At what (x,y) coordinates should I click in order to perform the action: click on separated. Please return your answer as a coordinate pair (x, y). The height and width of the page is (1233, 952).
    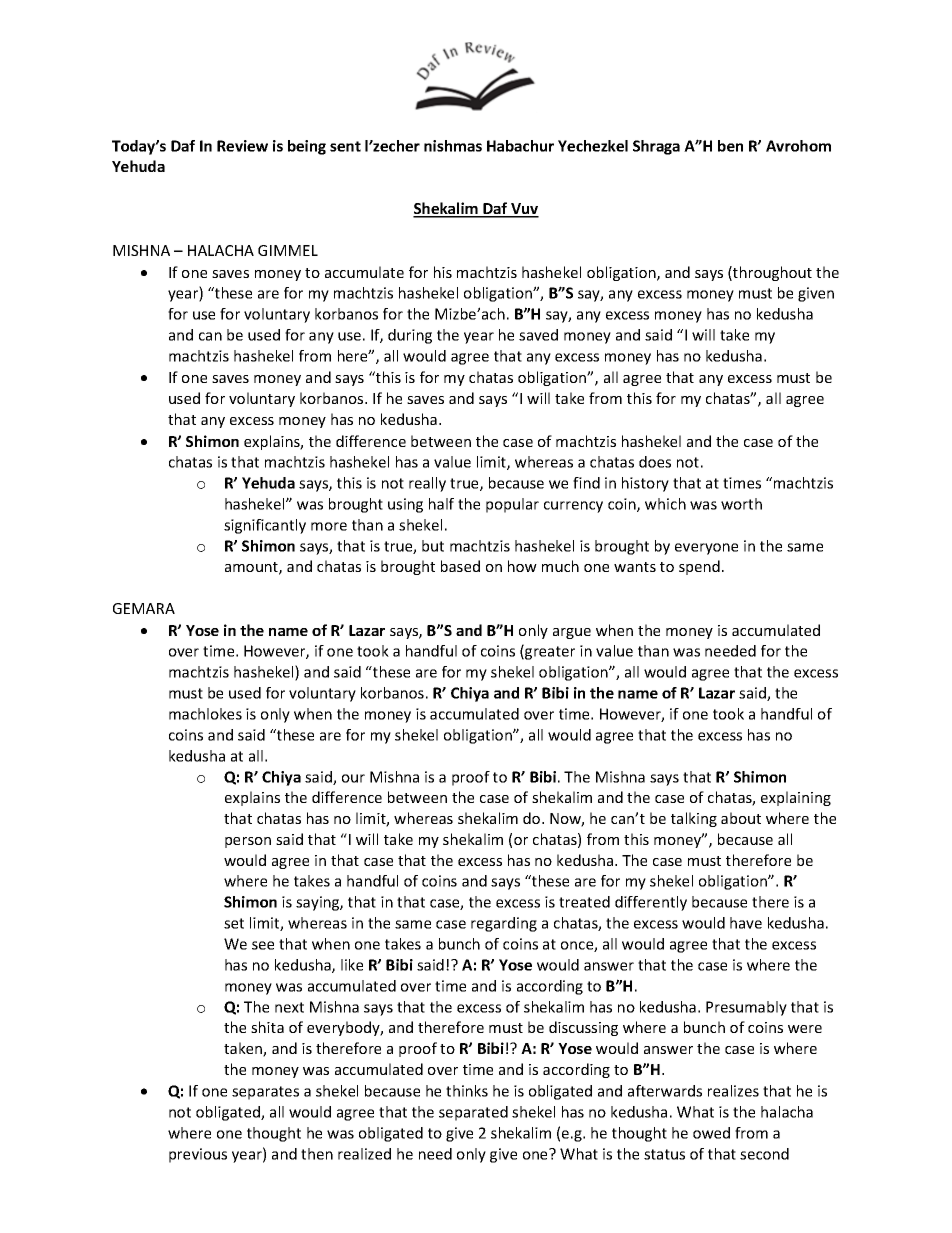
    Looking at the image, I should click on (473, 1113).
